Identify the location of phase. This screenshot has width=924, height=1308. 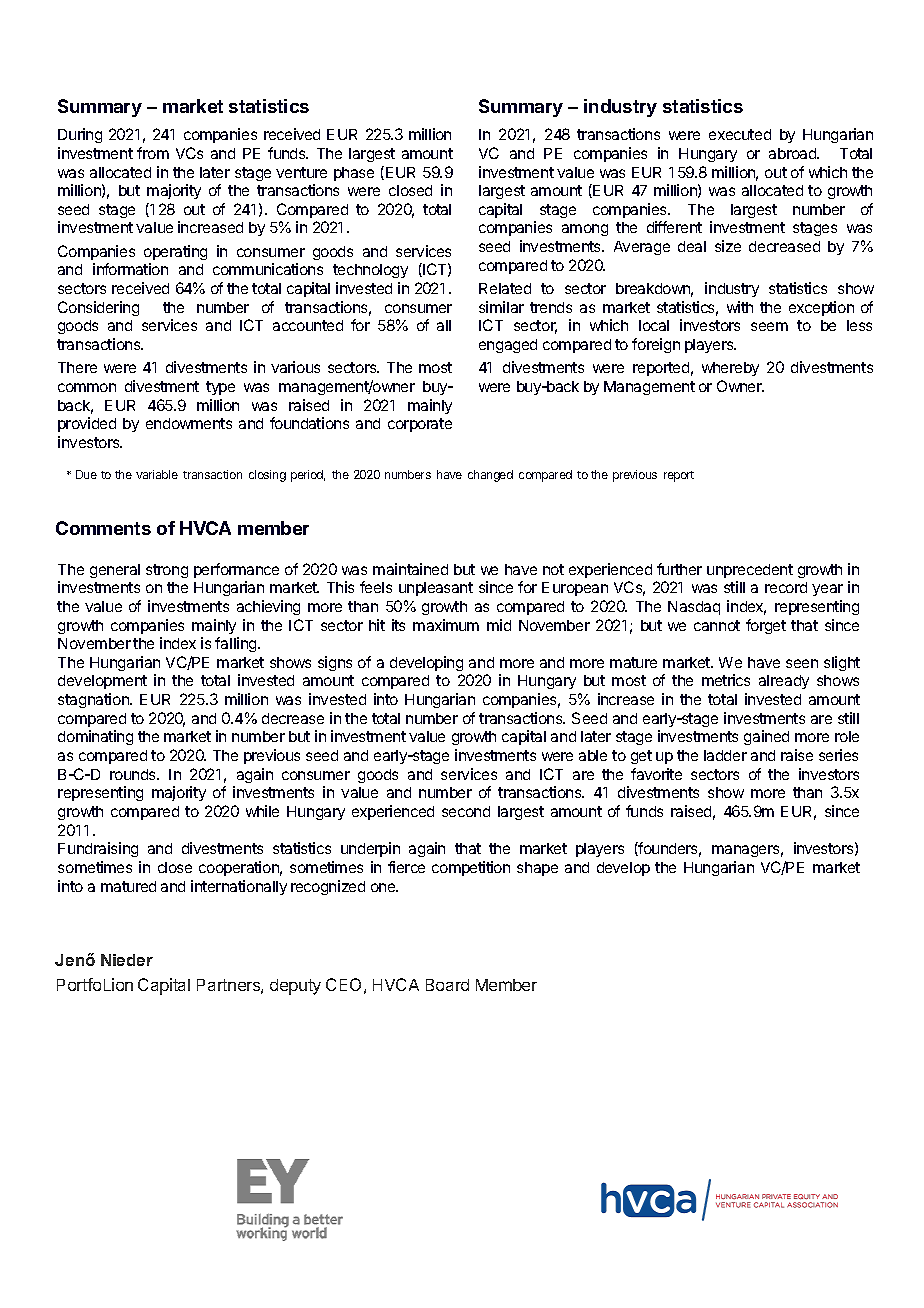
(354, 174).
